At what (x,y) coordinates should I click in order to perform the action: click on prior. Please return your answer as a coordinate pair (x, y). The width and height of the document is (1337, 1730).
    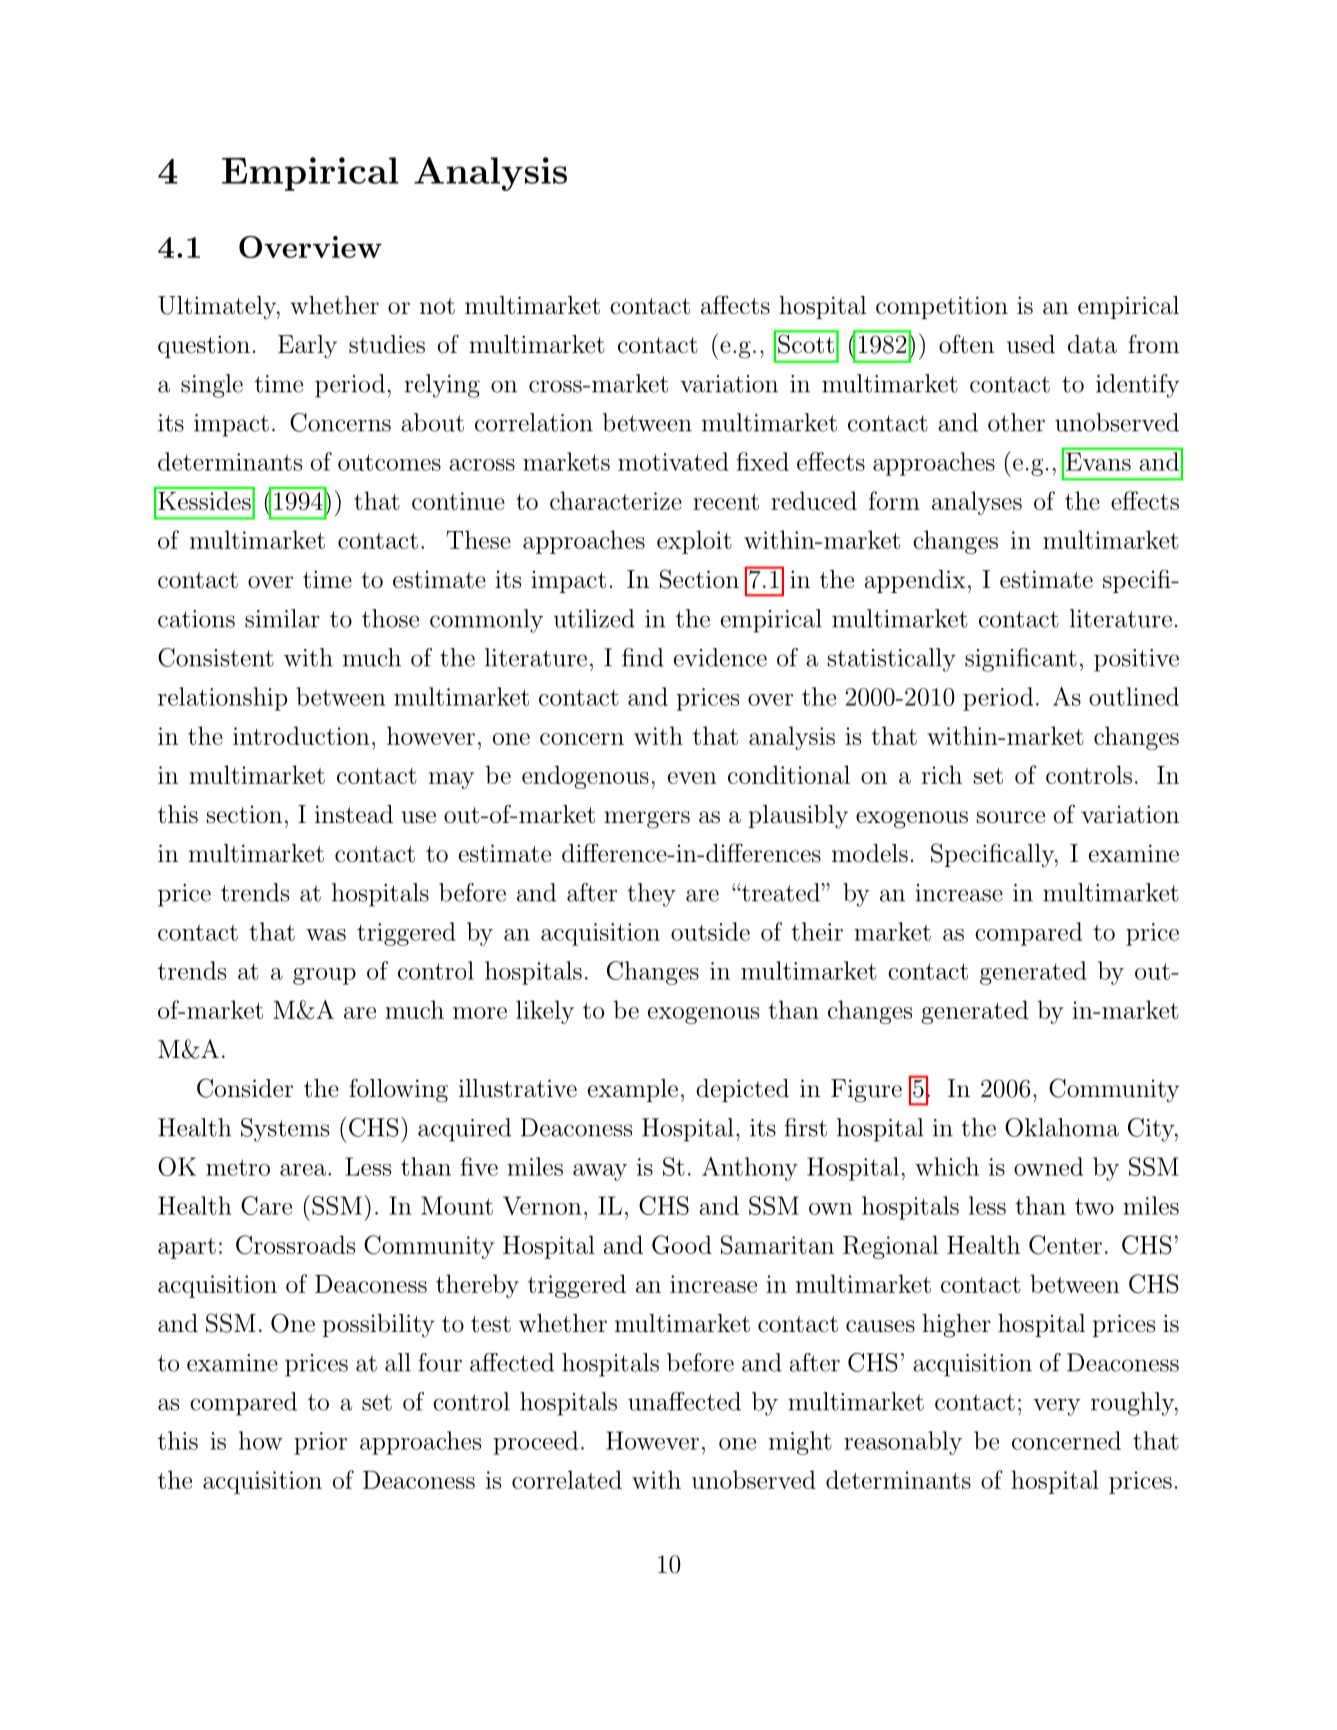
    Looking at the image, I should click on (320, 1443).
